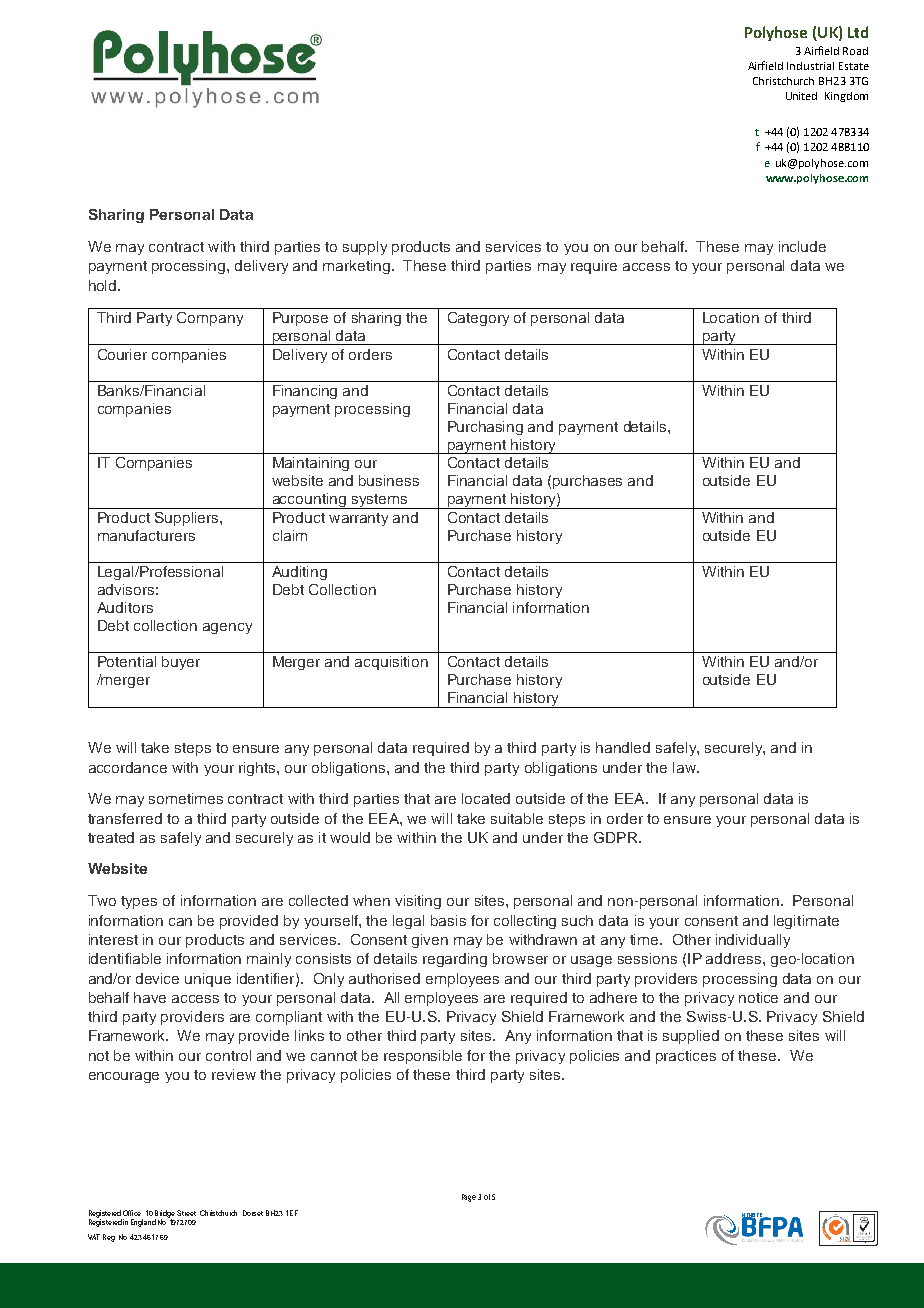 The height and width of the screenshot is (1308, 924). What do you see at coordinates (365, 248) in the screenshot?
I see `supply` at bounding box center [365, 248].
